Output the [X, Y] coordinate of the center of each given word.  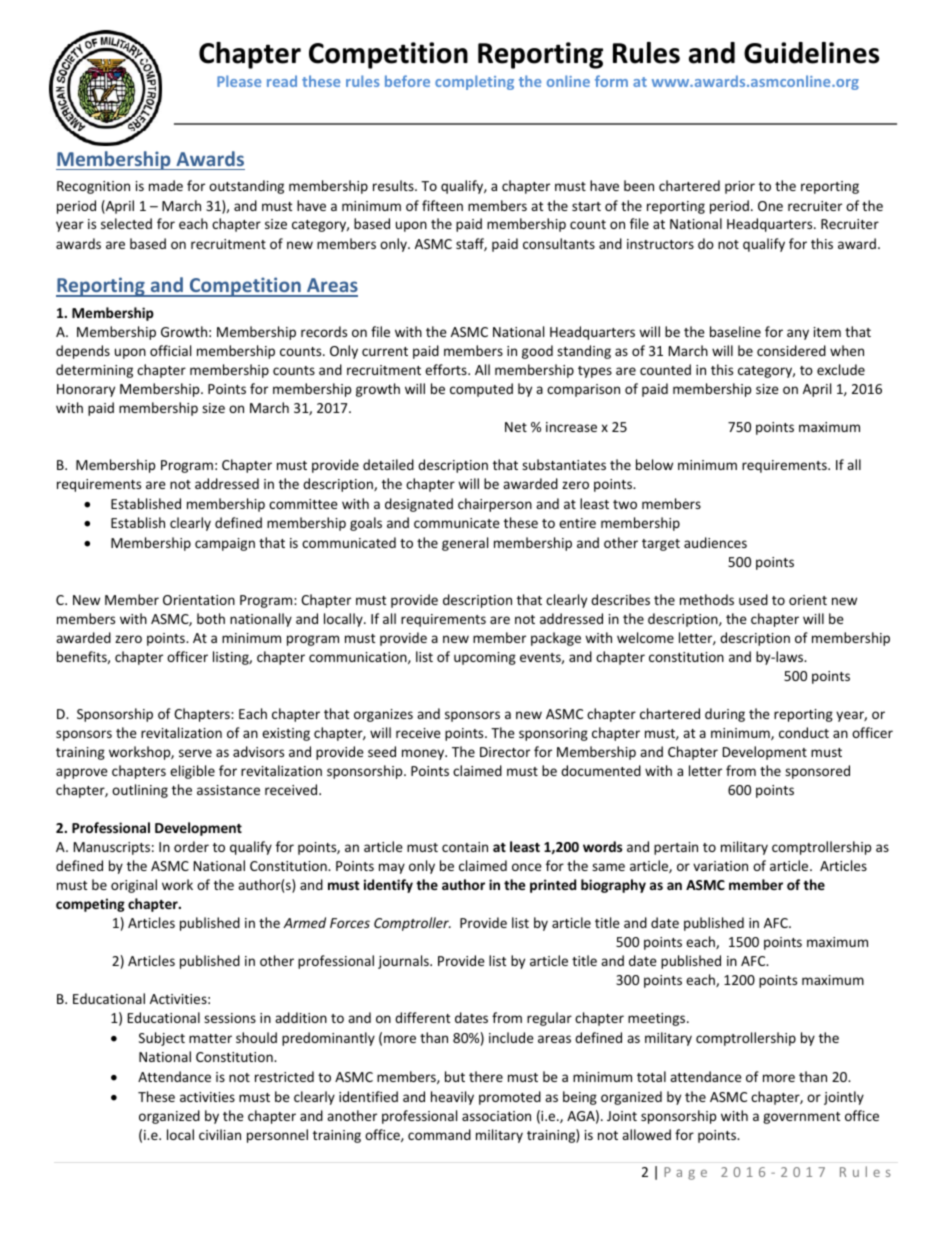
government [801, 1118]
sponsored [817, 772]
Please [239, 81]
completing [474, 82]
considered [791, 350]
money [424, 754]
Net [516, 427]
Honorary [86, 390]
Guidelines [811, 53]
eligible [192, 772]
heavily [452, 1098]
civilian [220, 1134]
